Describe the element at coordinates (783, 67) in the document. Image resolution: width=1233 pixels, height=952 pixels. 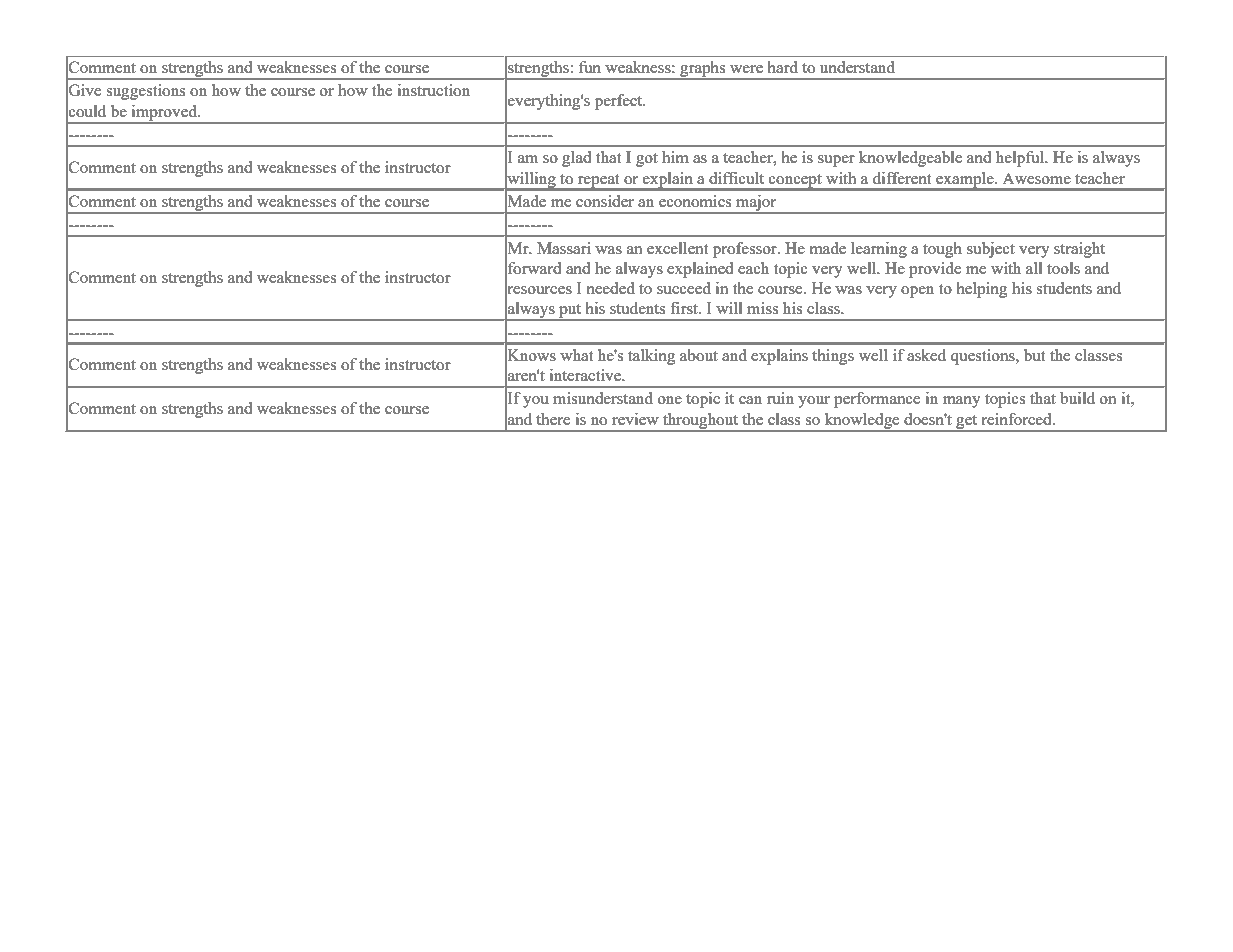
I see `hard` at that location.
